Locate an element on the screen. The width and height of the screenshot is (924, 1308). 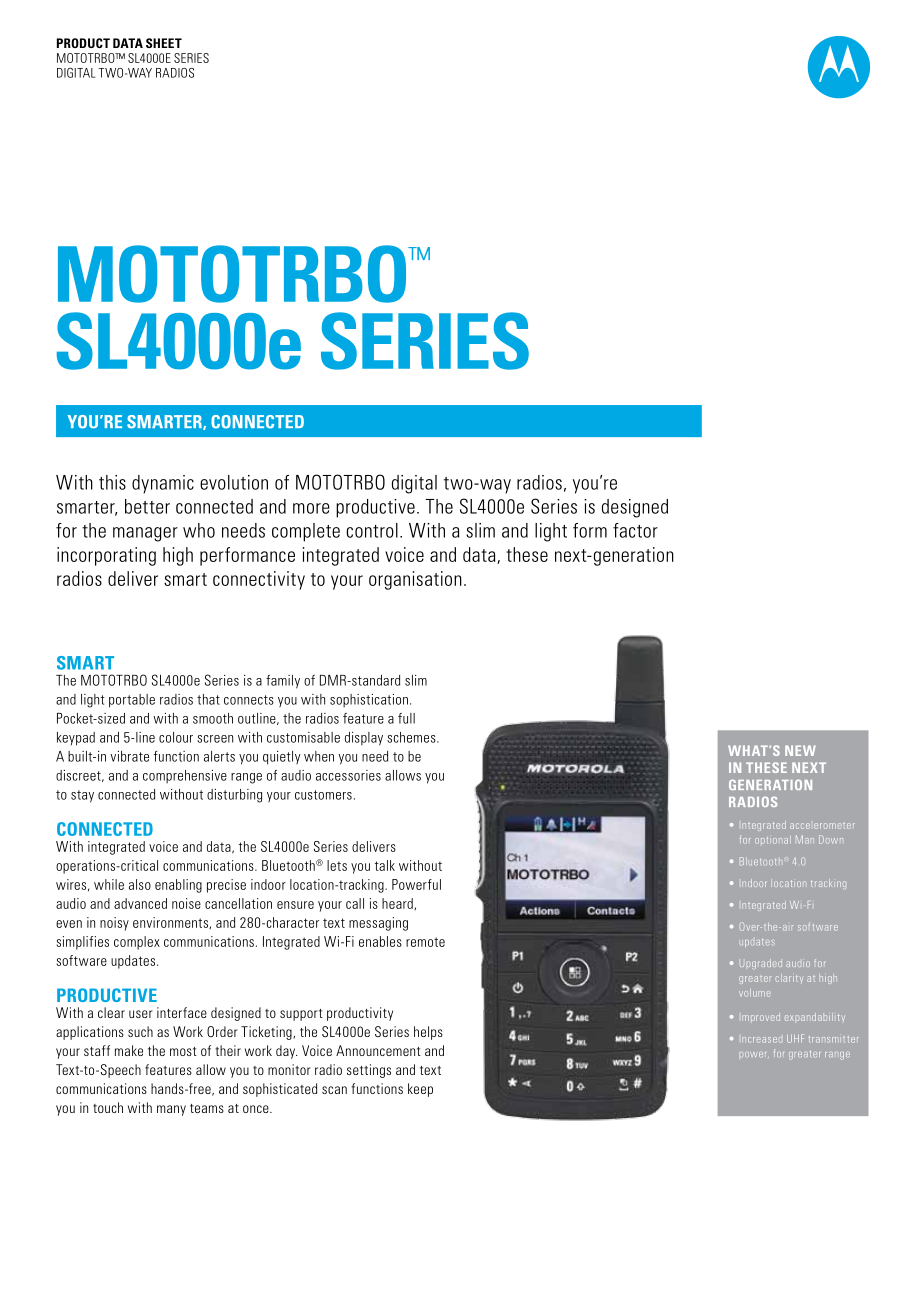
organisation is located at coordinates (415, 580).
